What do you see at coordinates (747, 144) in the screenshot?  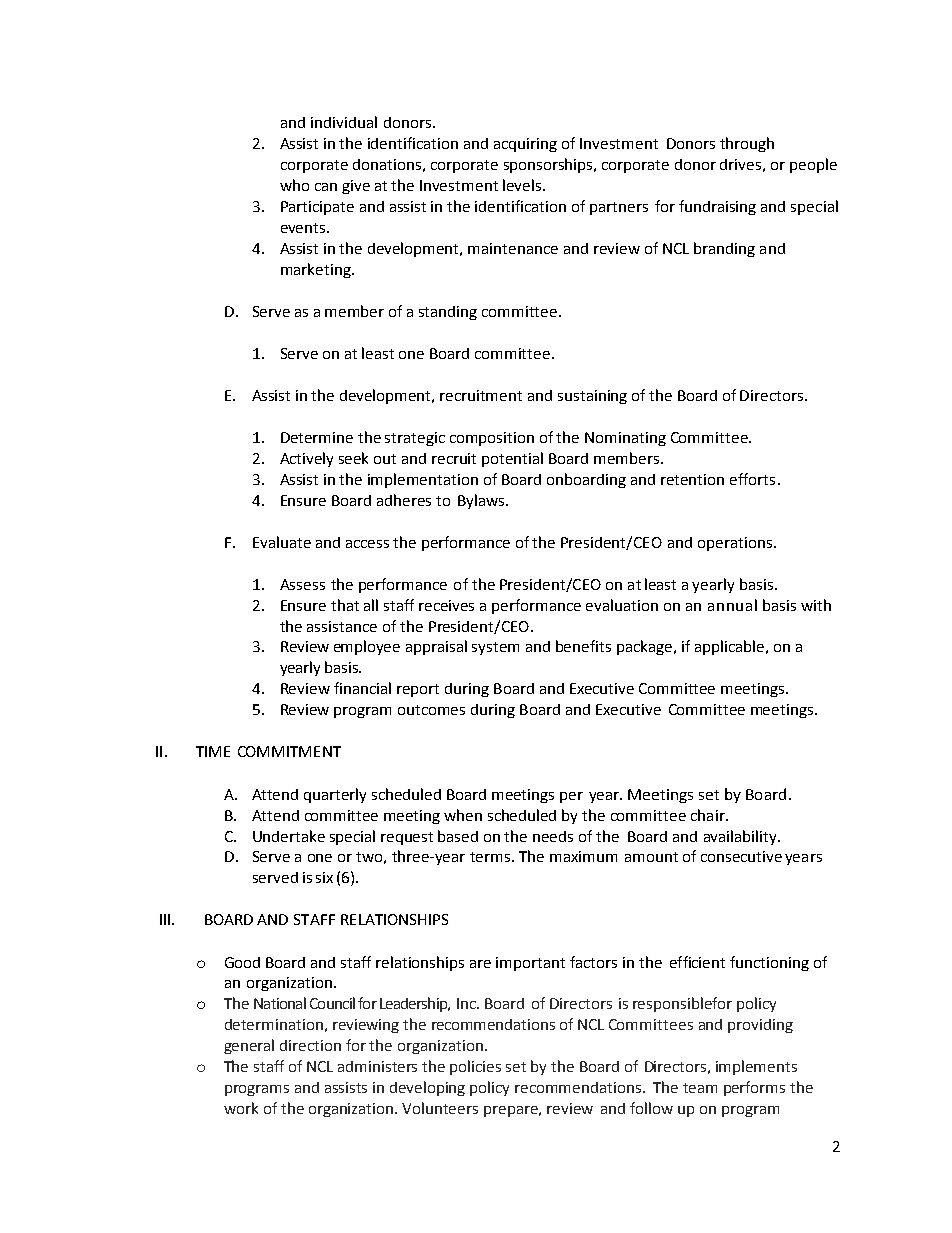 I see `through` at bounding box center [747, 144].
